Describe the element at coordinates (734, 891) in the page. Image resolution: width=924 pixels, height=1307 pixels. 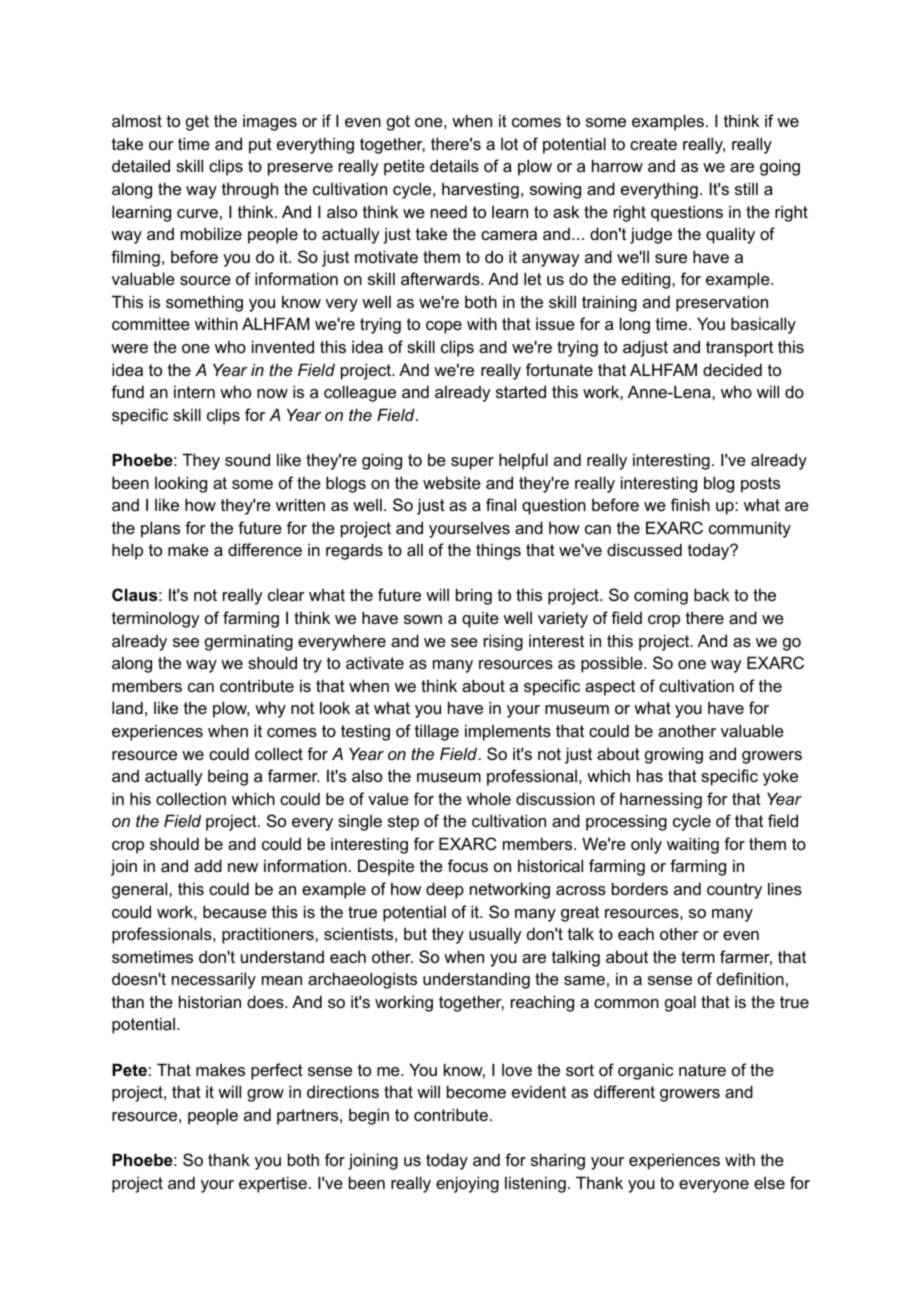
I see `country` at that location.
